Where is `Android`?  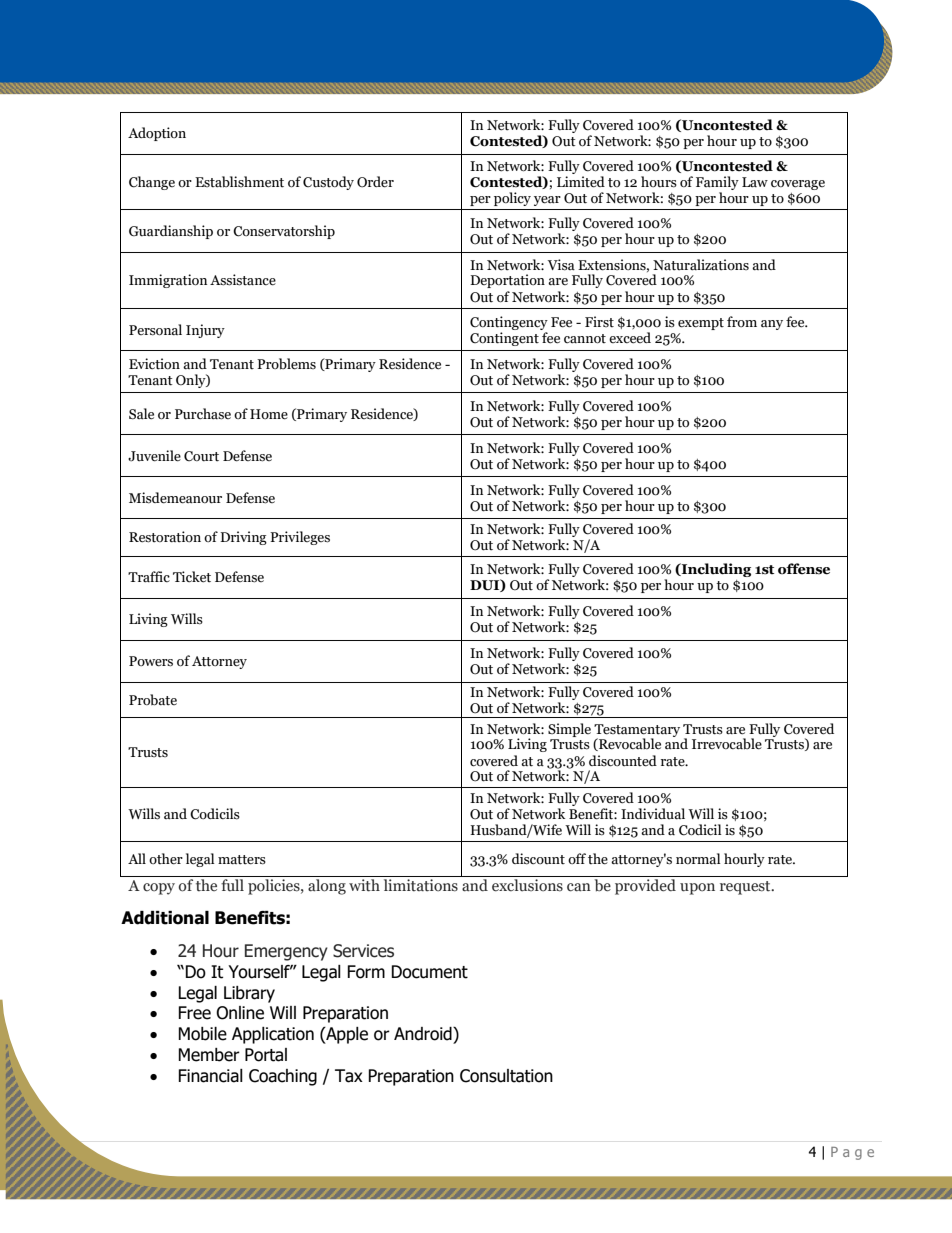
Android is located at coordinates (424, 1034).
